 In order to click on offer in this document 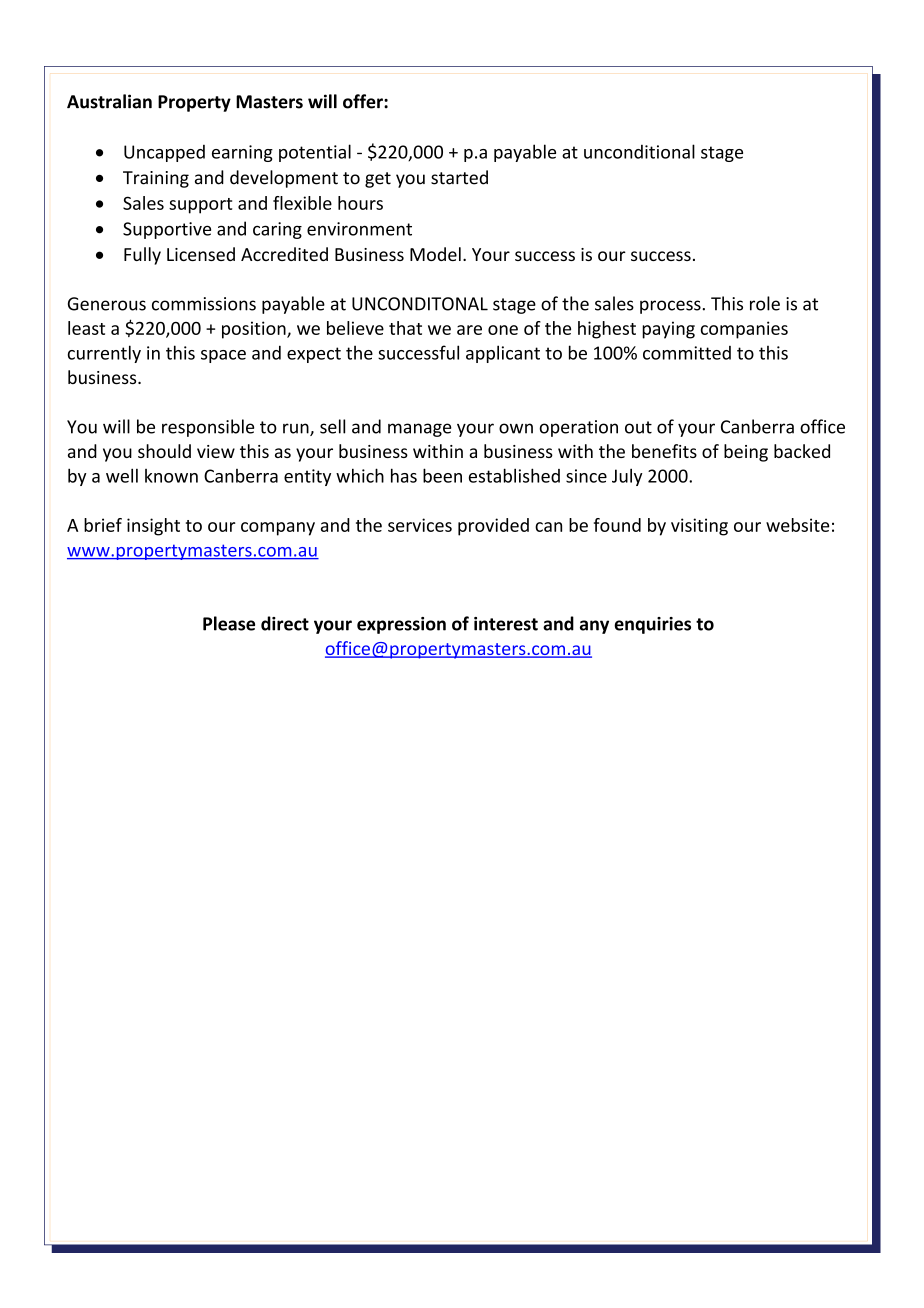, I will do `click(364, 101)`.
